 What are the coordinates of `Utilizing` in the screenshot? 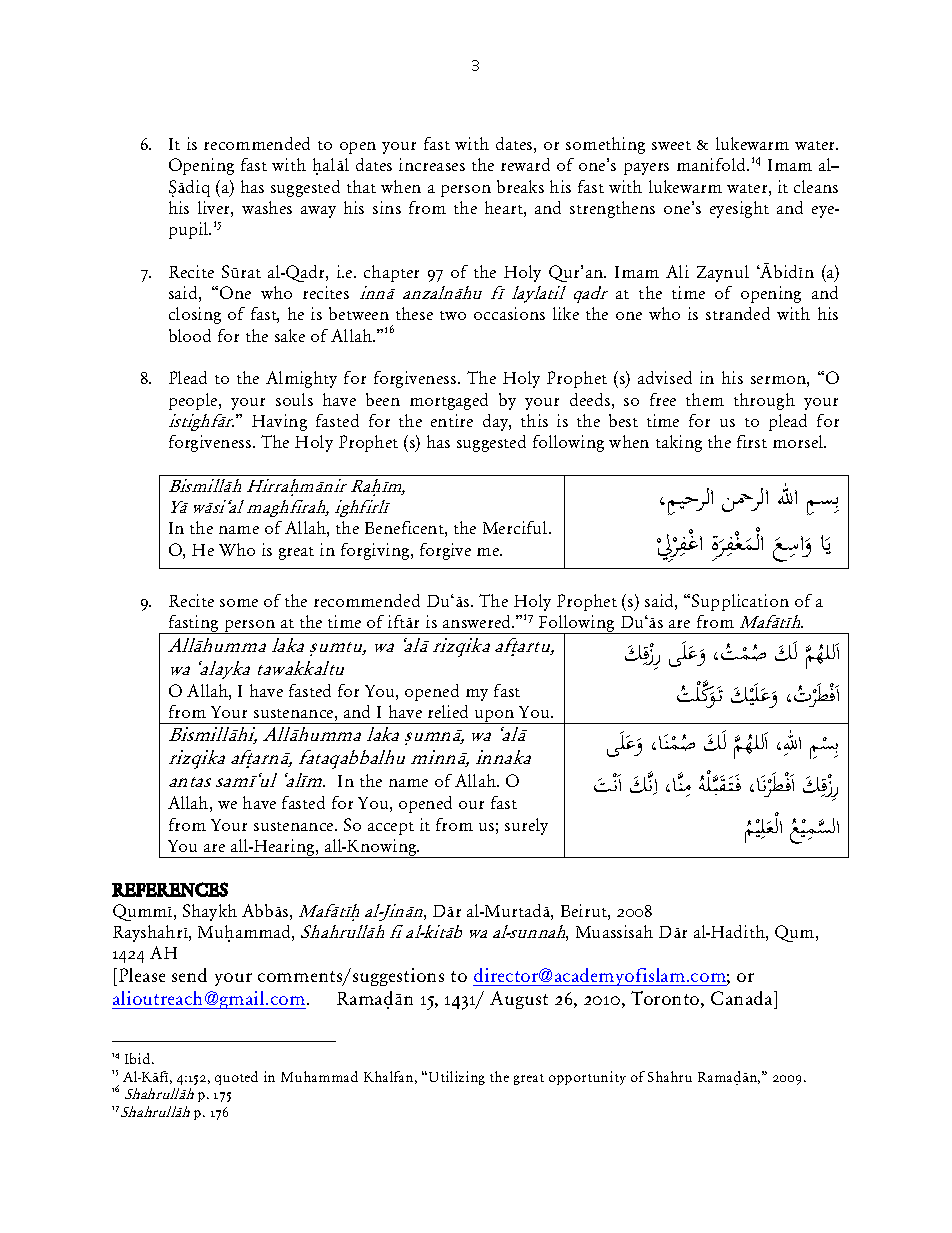 It's located at (457, 1078).
